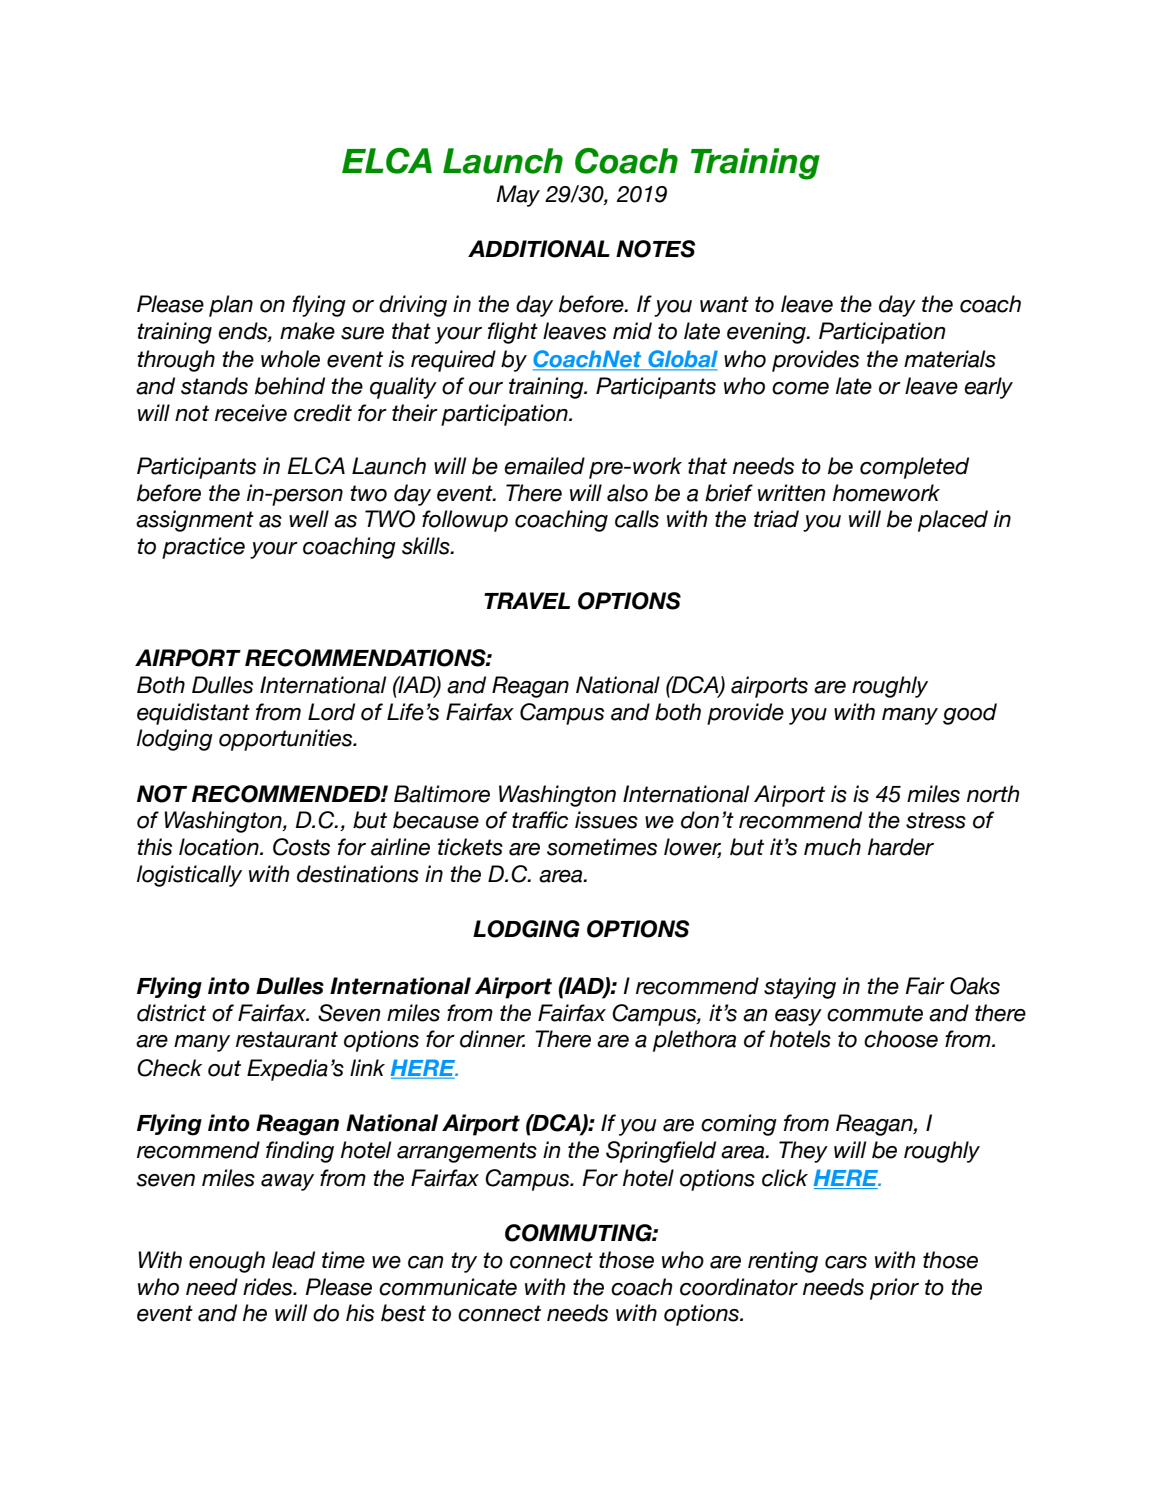 The image size is (1165, 1508). Describe the element at coordinates (492, 1039) in the screenshot. I see `dinner` at that location.
